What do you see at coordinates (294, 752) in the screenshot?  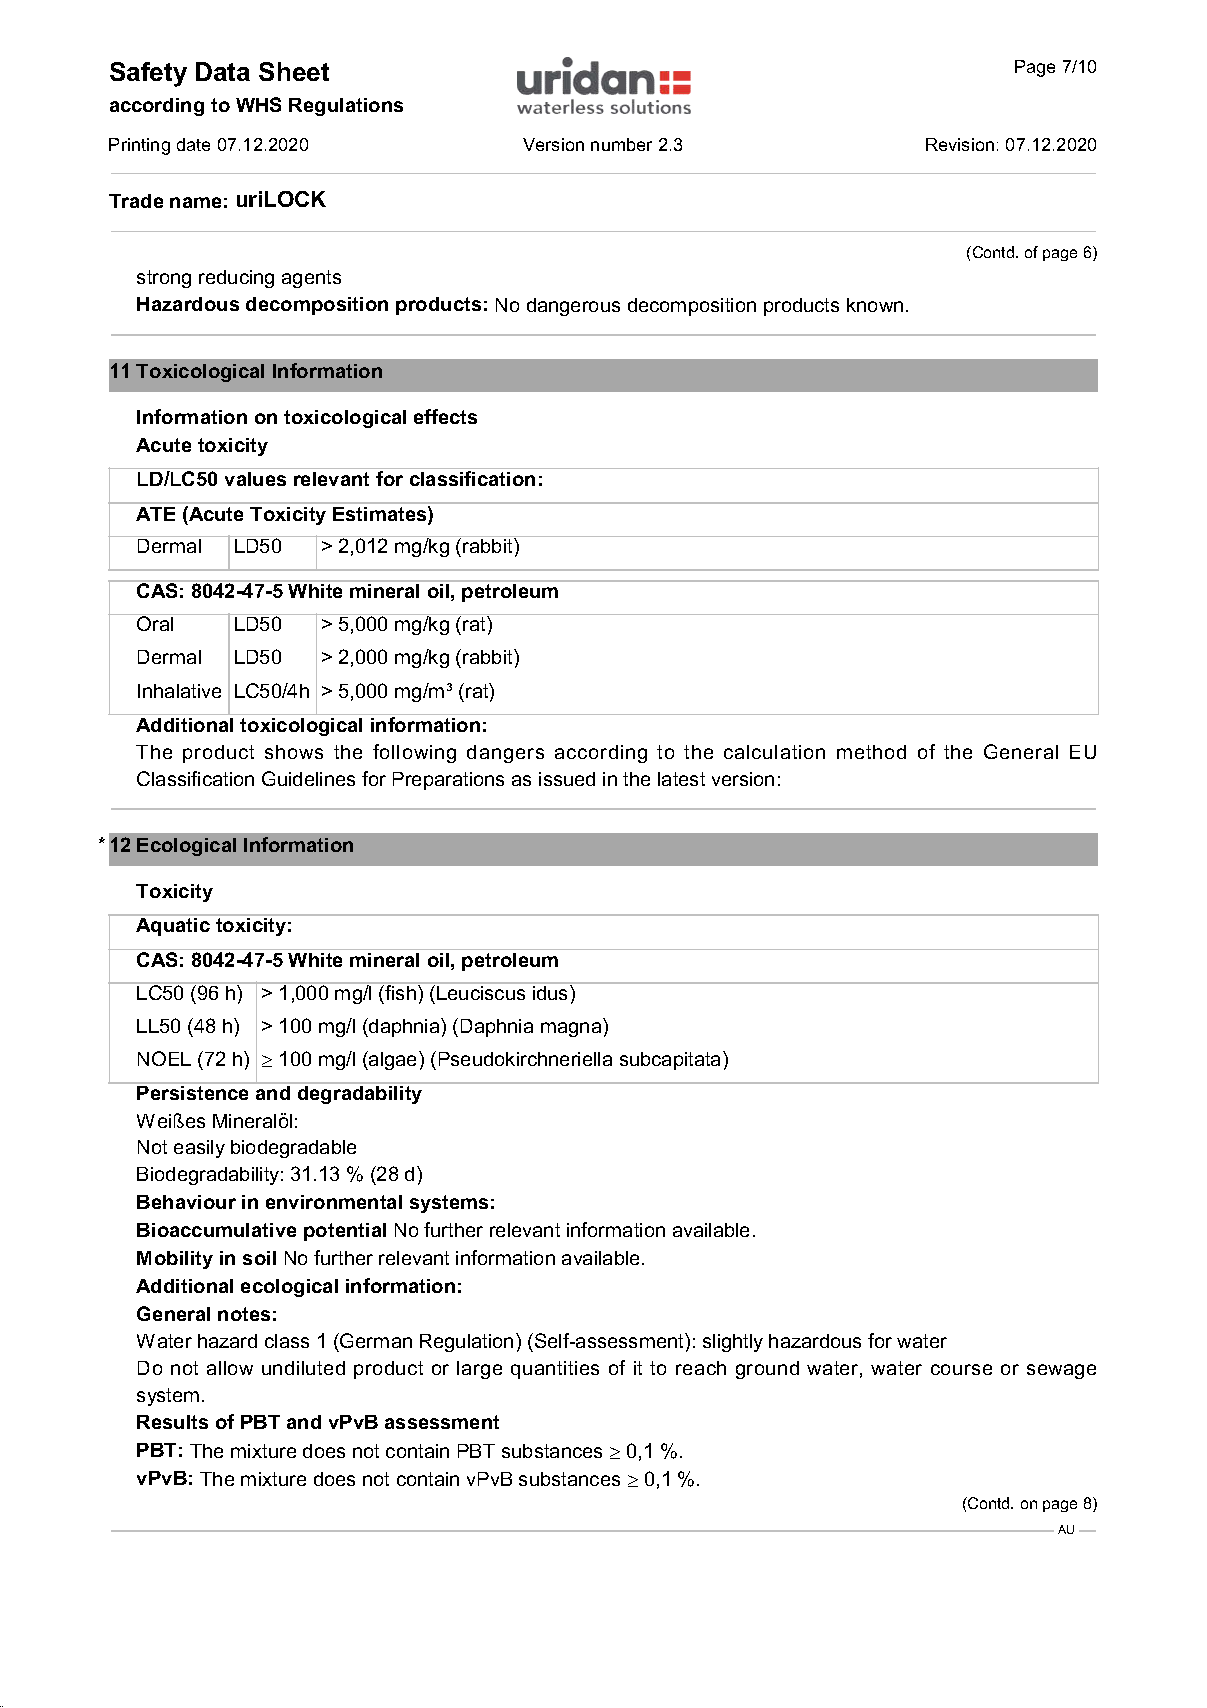 I see `shows` at bounding box center [294, 752].
